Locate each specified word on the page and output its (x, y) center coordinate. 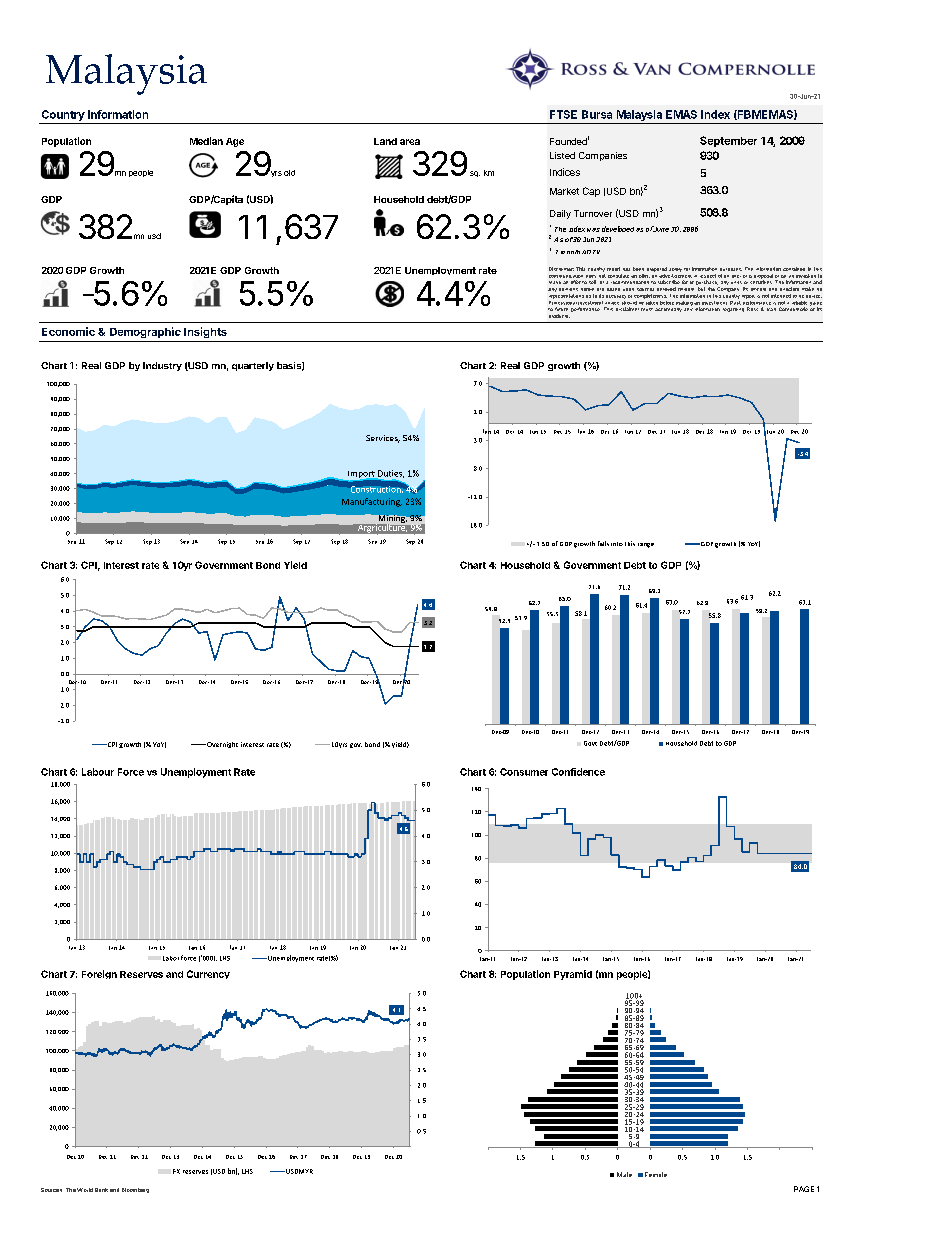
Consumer (524, 772)
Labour (98, 772)
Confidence (578, 772)
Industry (162, 366)
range (646, 545)
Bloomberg (135, 1190)
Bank (101, 1190)
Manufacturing (372, 502)
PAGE (804, 1189)
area (410, 142)
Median (206, 141)
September (728, 141)
